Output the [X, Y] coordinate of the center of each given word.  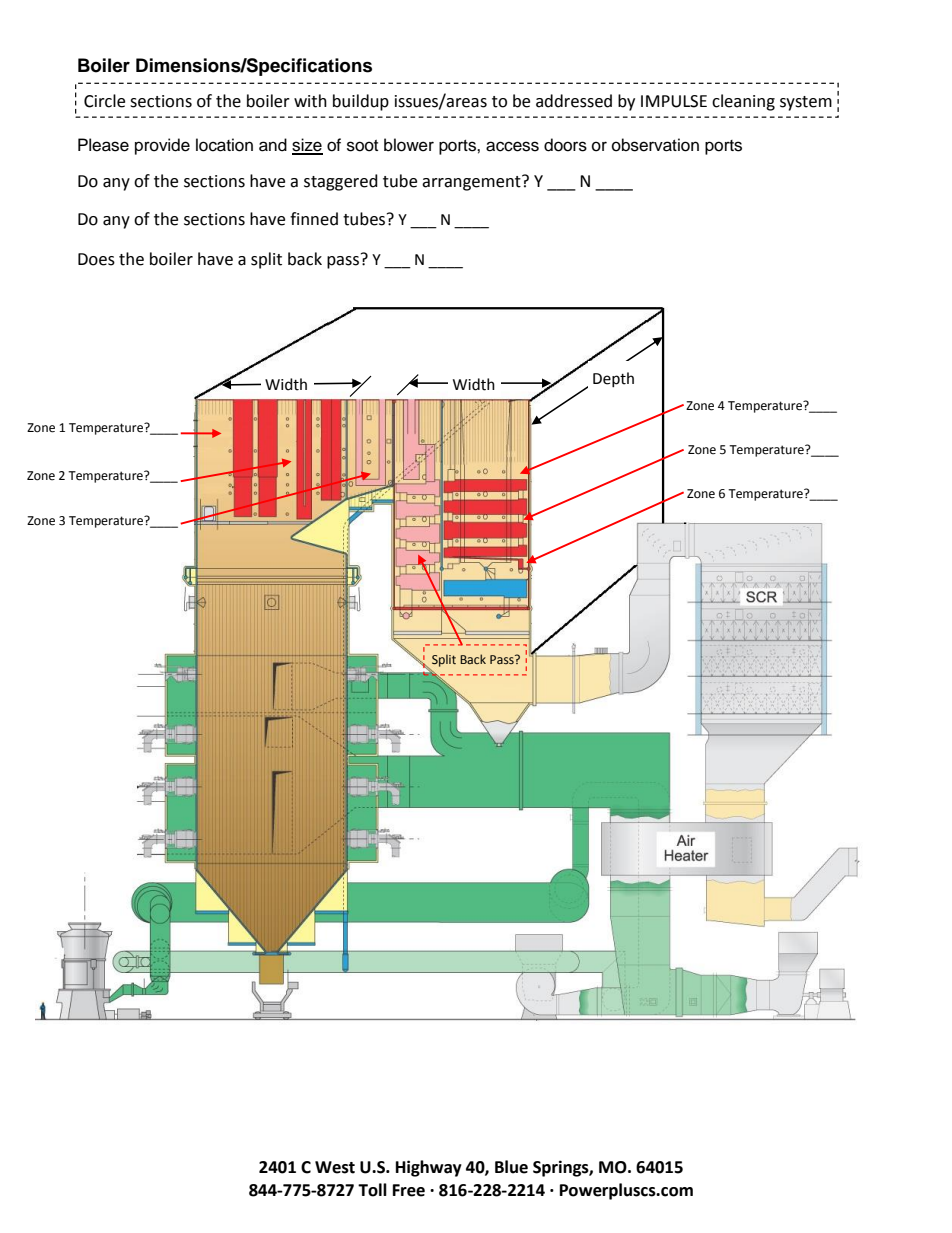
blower [409, 145]
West [335, 1167]
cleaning [743, 102]
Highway [429, 1168]
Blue [511, 1167]
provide [162, 146]
